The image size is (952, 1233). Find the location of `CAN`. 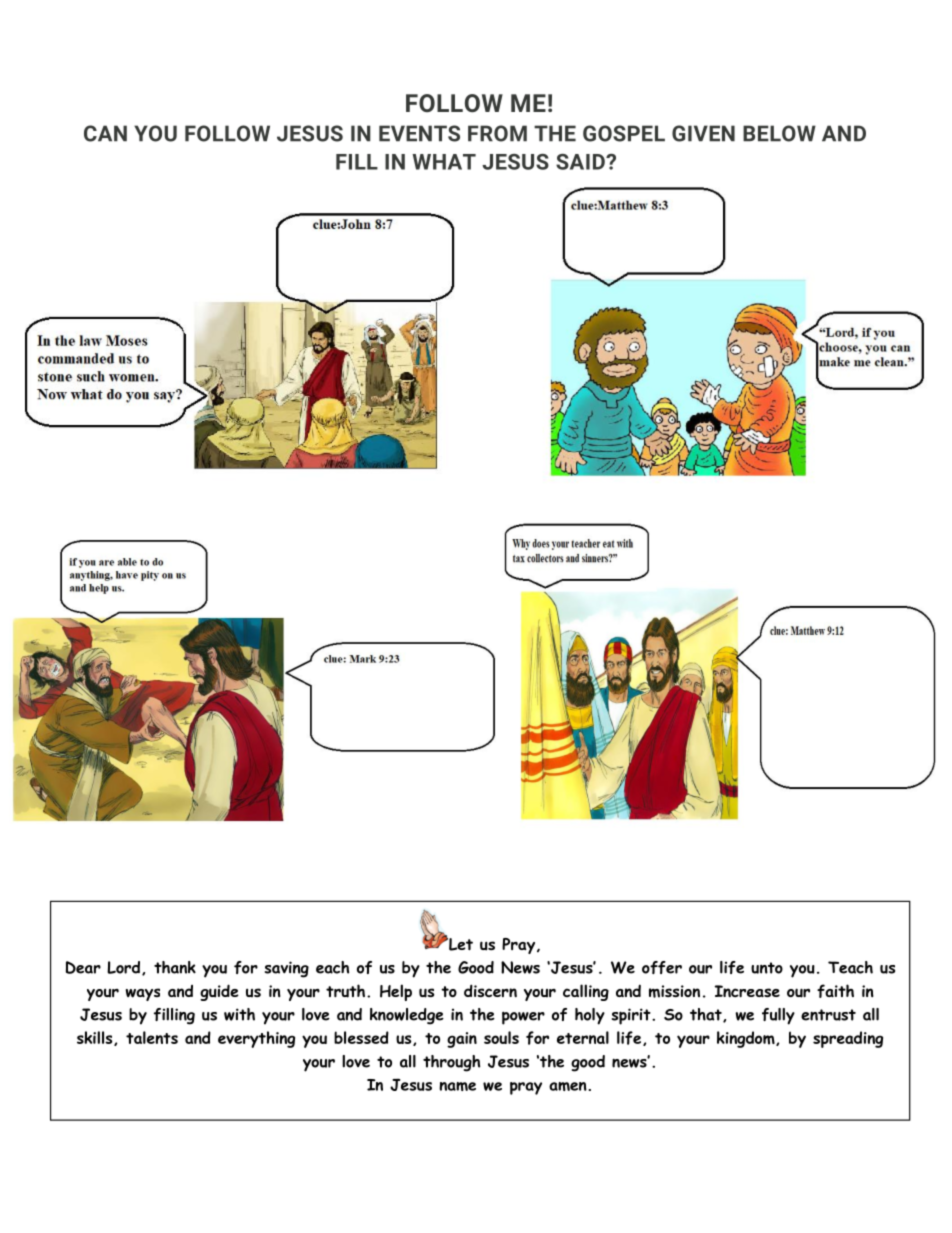

CAN is located at coordinates (105, 133).
